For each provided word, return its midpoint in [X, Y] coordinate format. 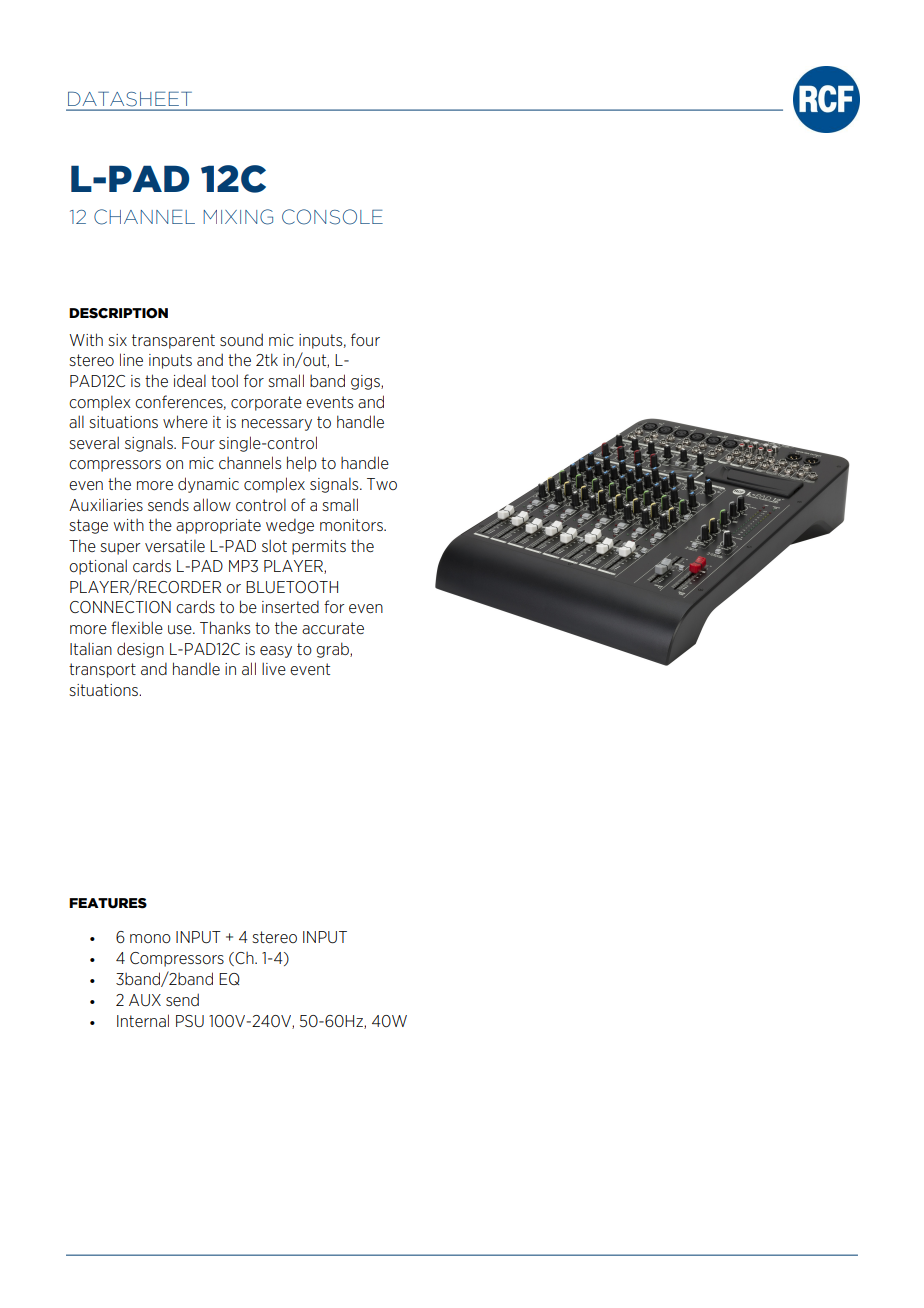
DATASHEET [130, 99]
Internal [143, 1020]
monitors [352, 525]
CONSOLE [332, 217]
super [120, 549]
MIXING [238, 217]
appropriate [218, 526]
